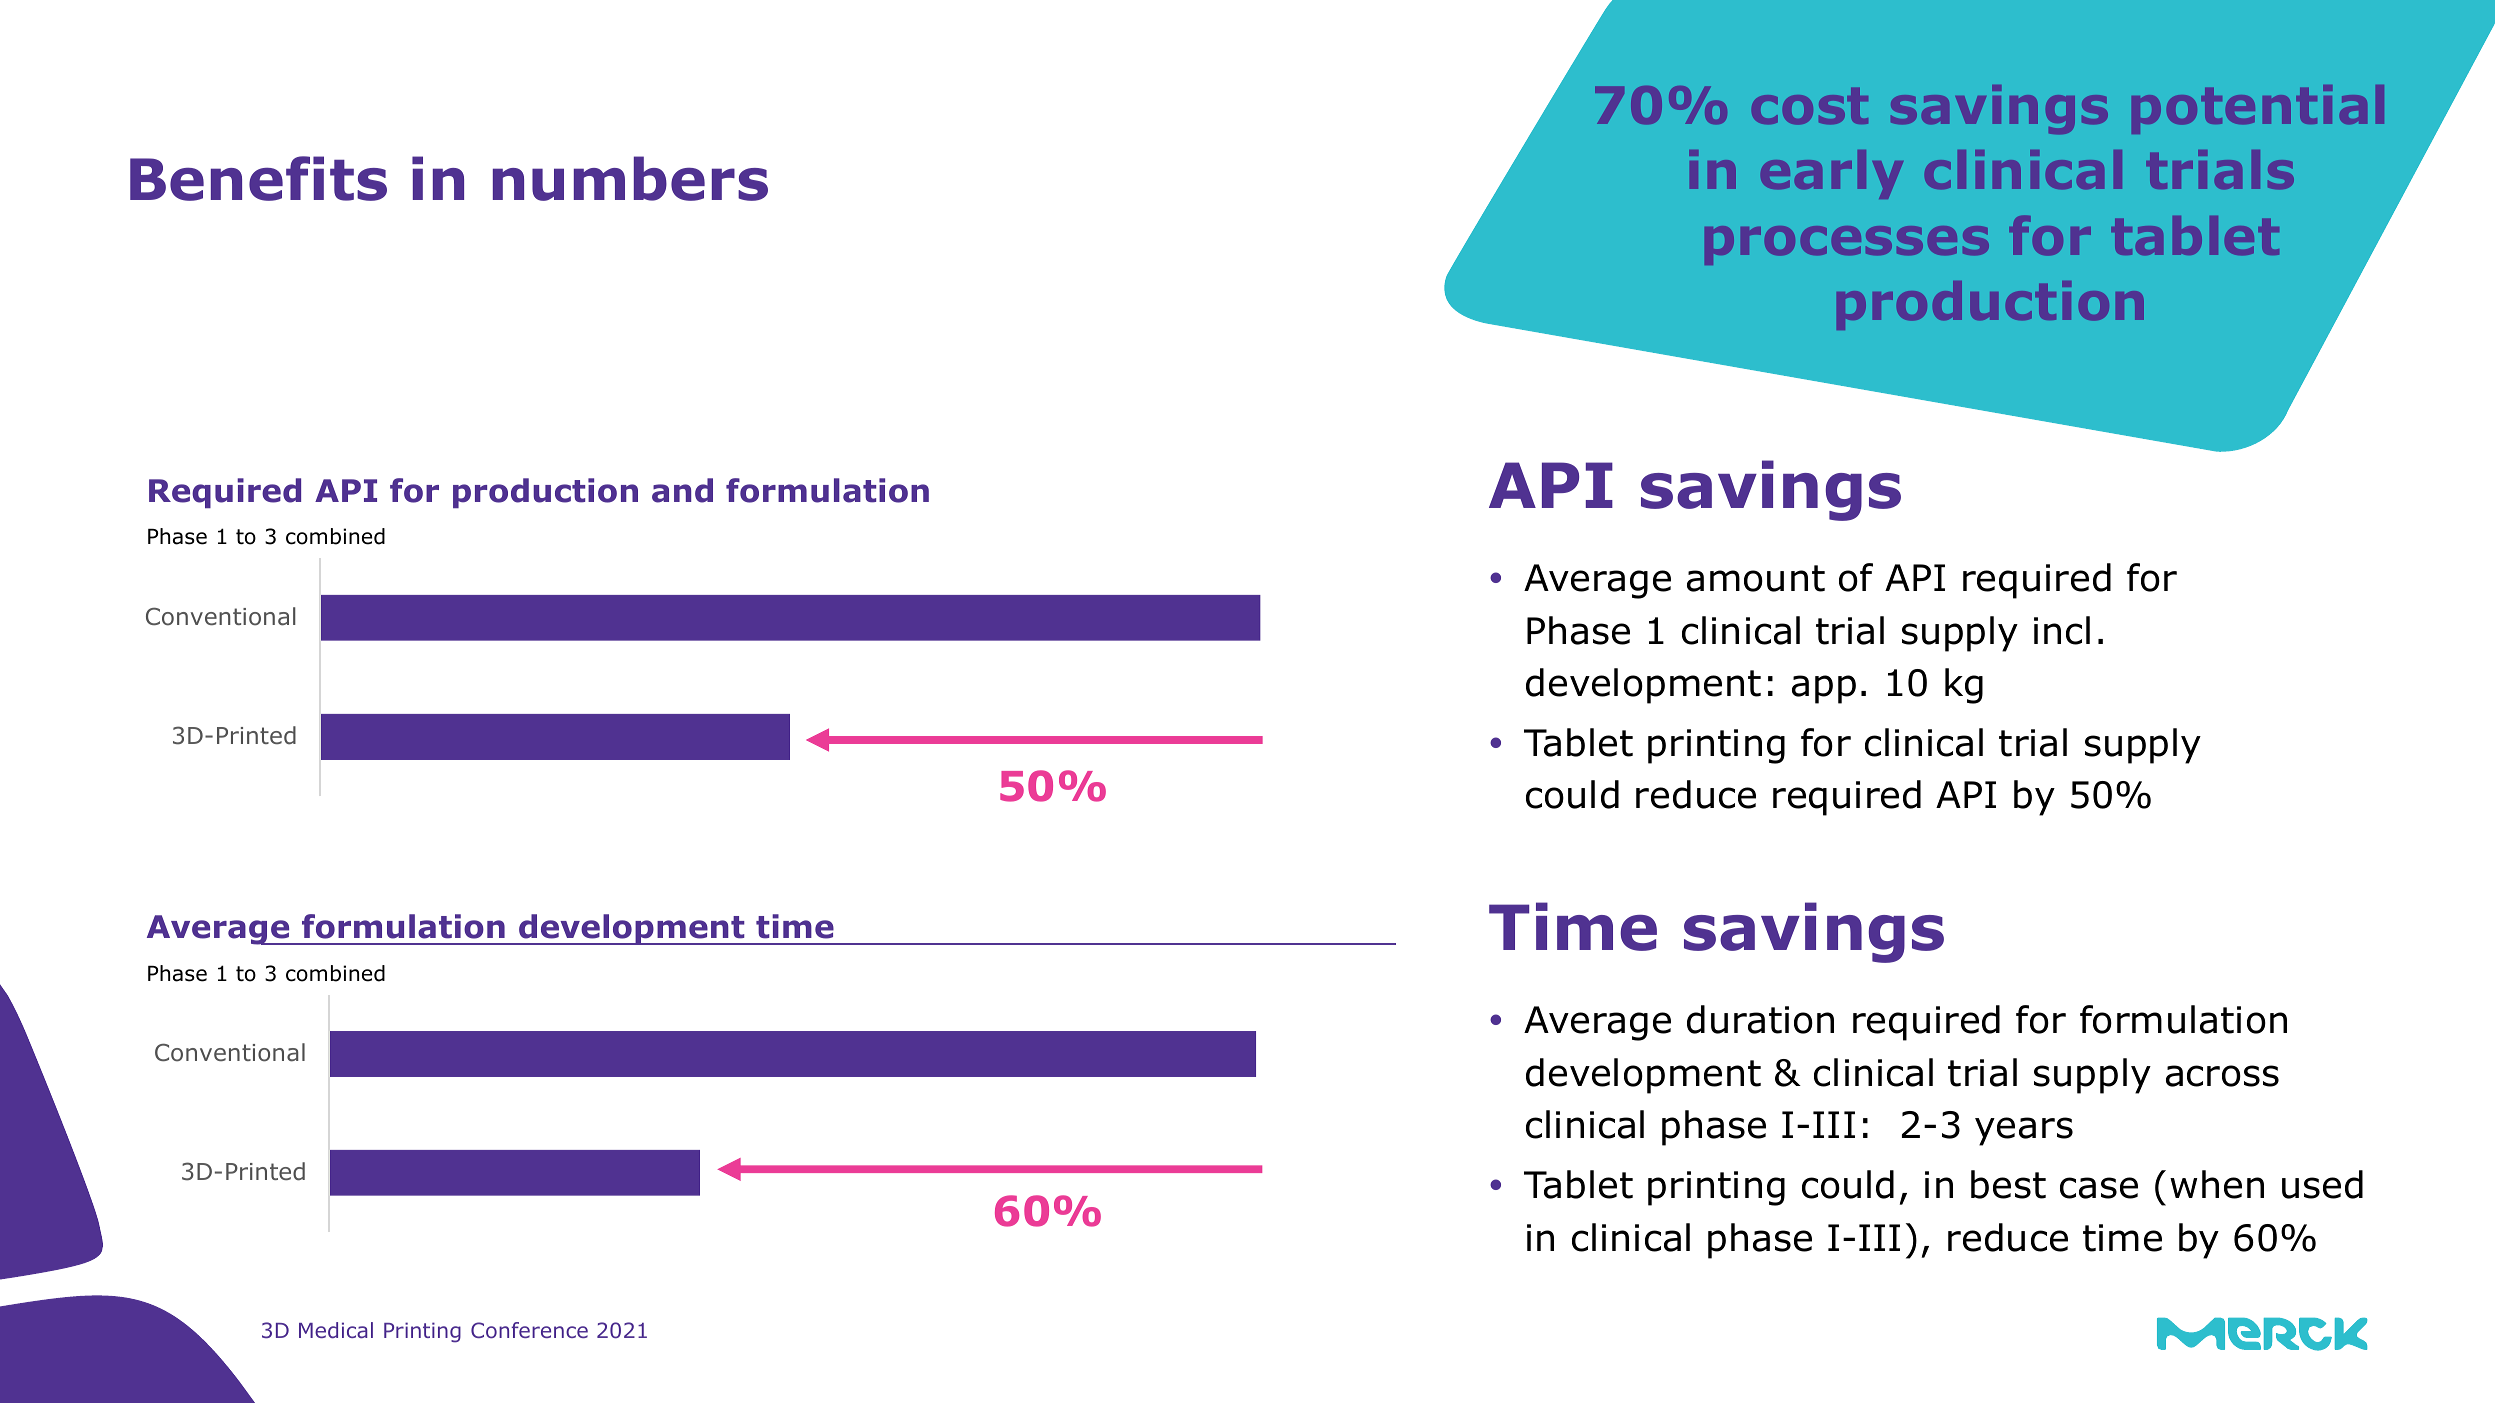 The width and height of the document is (2495, 1403). Describe the element at coordinates (2258, 109) in the document. I see `potential` at that location.
